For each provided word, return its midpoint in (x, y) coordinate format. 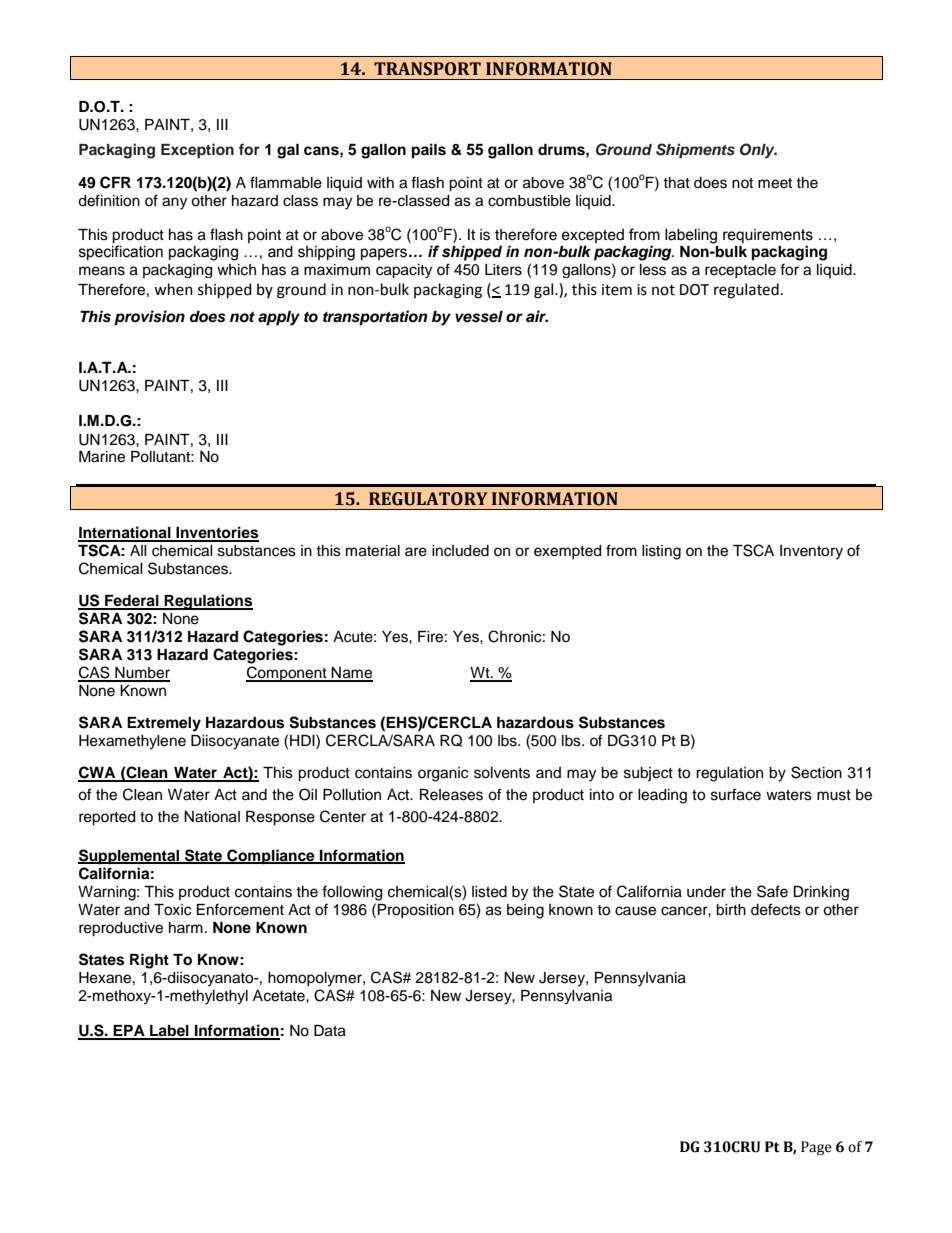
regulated (746, 291)
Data (330, 1031)
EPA (129, 1032)
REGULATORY (428, 499)
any (174, 203)
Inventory (811, 552)
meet (775, 183)
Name (351, 674)
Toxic (172, 910)
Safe (772, 891)
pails (429, 151)
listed (489, 892)
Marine (102, 457)
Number (141, 674)
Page (816, 1148)
